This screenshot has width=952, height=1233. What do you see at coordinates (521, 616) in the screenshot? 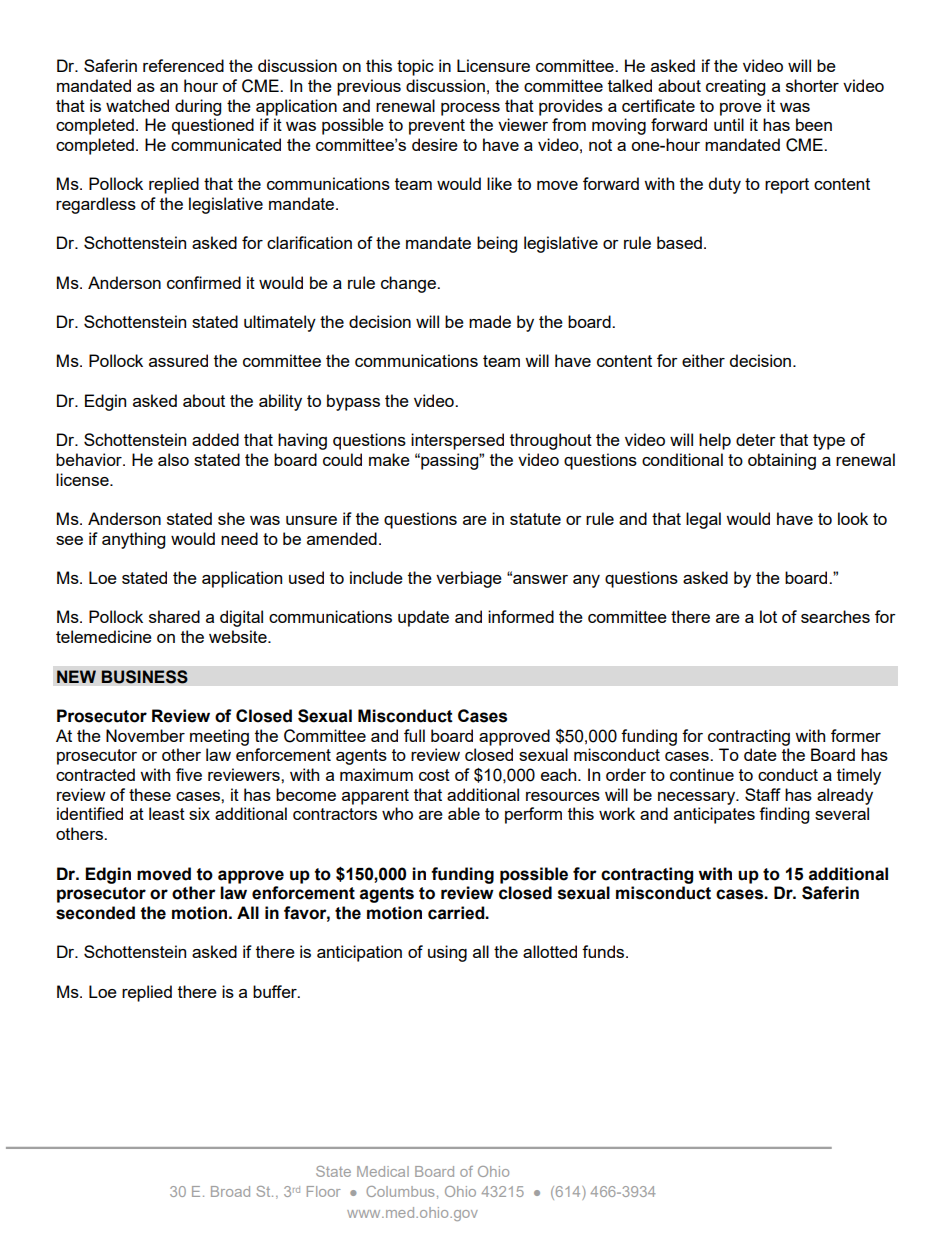
I see `informed` at bounding box center [521, 616].
